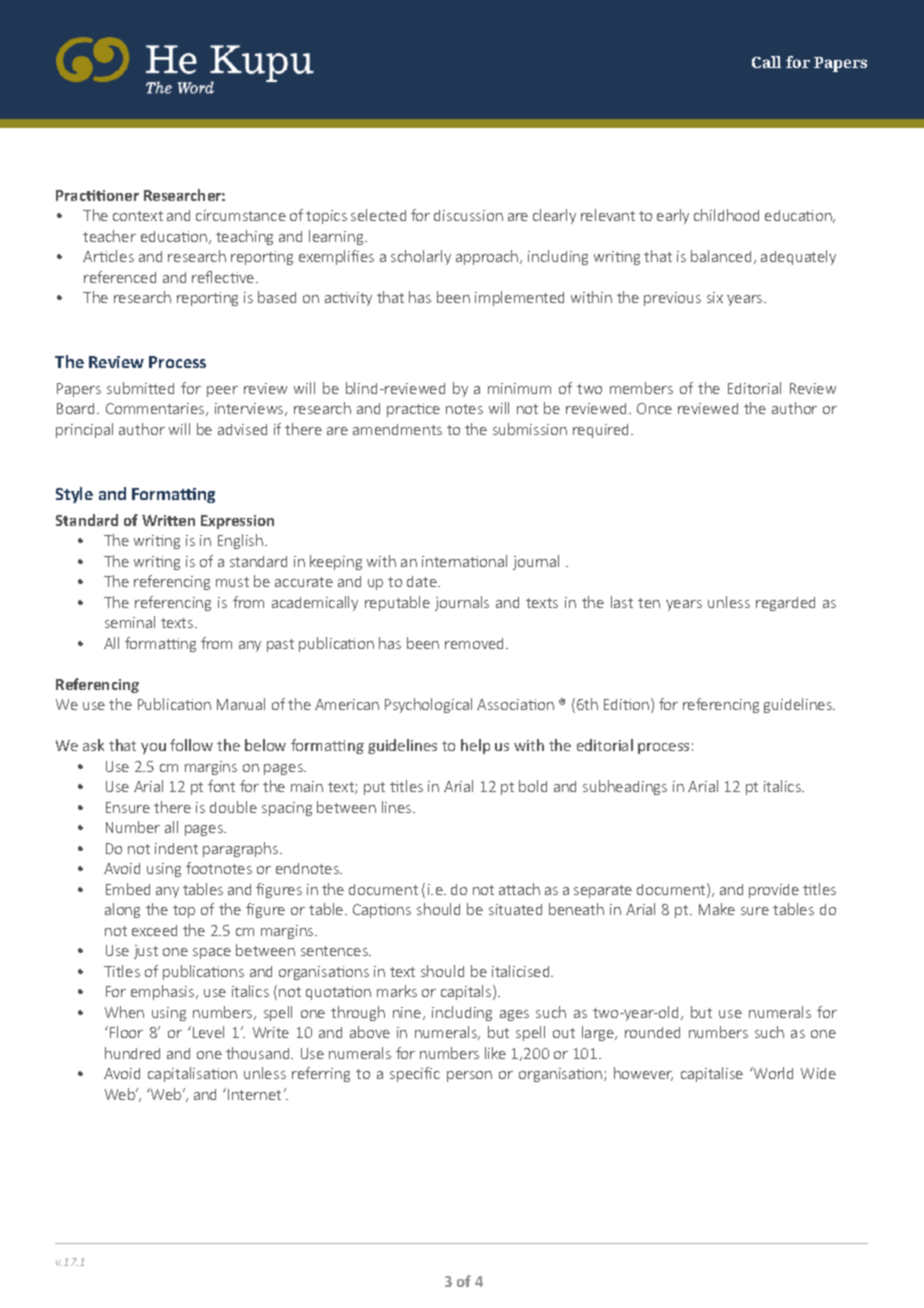  What do you see at coordinates (221, 786) in the page?
I see `font` at bounding box center [221, 786].
